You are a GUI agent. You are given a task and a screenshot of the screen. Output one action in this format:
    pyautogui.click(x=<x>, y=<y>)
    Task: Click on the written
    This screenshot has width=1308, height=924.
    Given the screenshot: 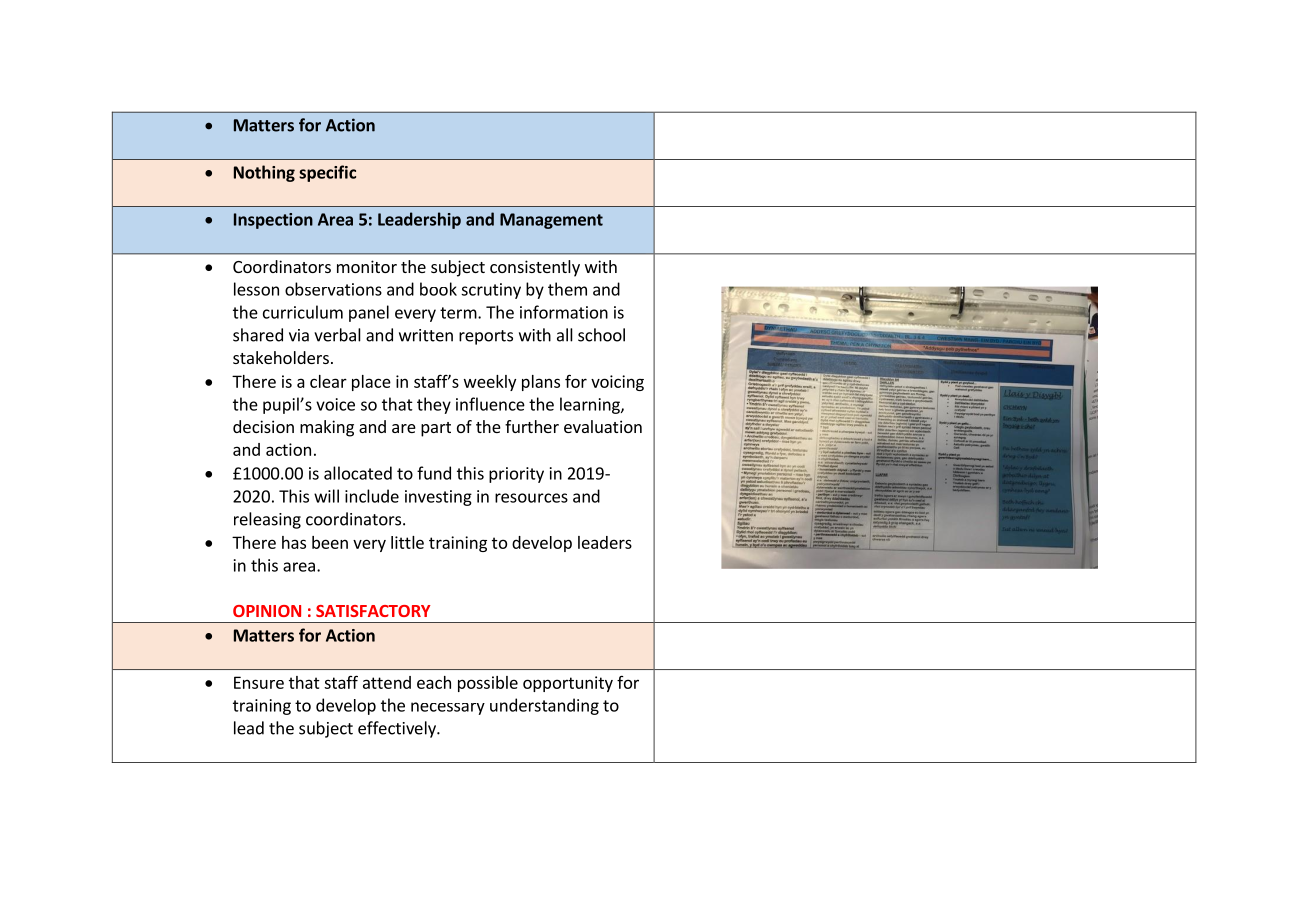 What is the action you would take?
    pyautogui.click(x=426, y=335)
